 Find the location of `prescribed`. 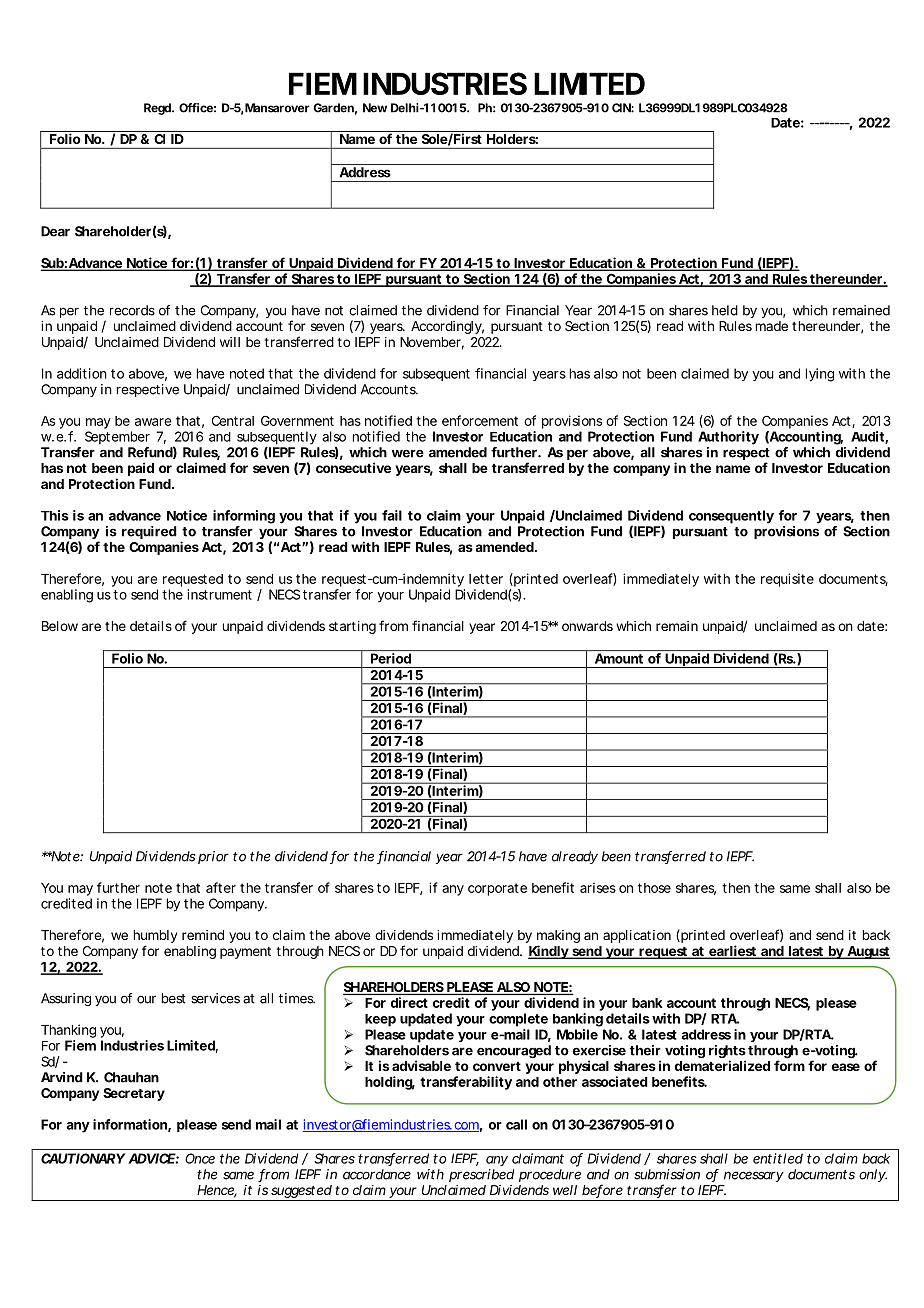

prescribed is located at coordinates (481, 1175).
